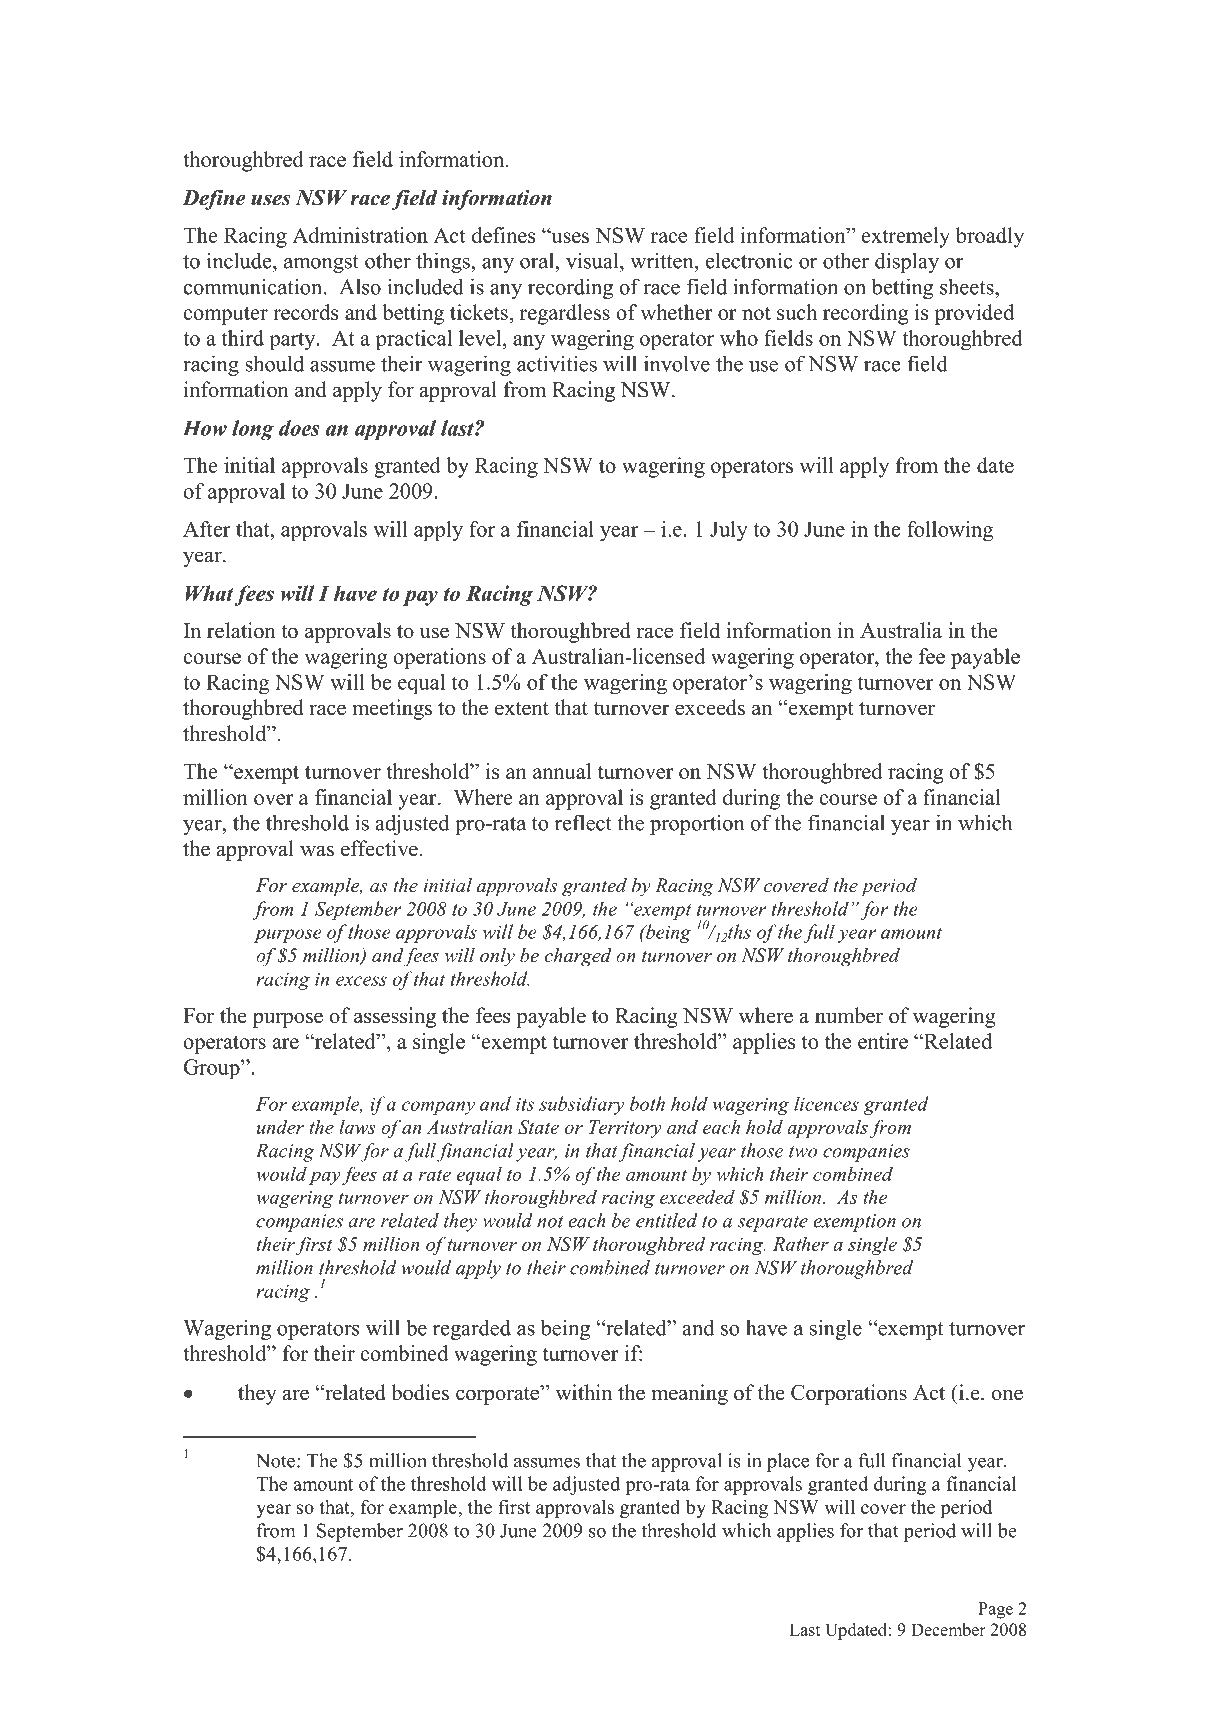 The height and width of the screenshot is (1712, 1210). I want to click on under, so click(280, 1127).
